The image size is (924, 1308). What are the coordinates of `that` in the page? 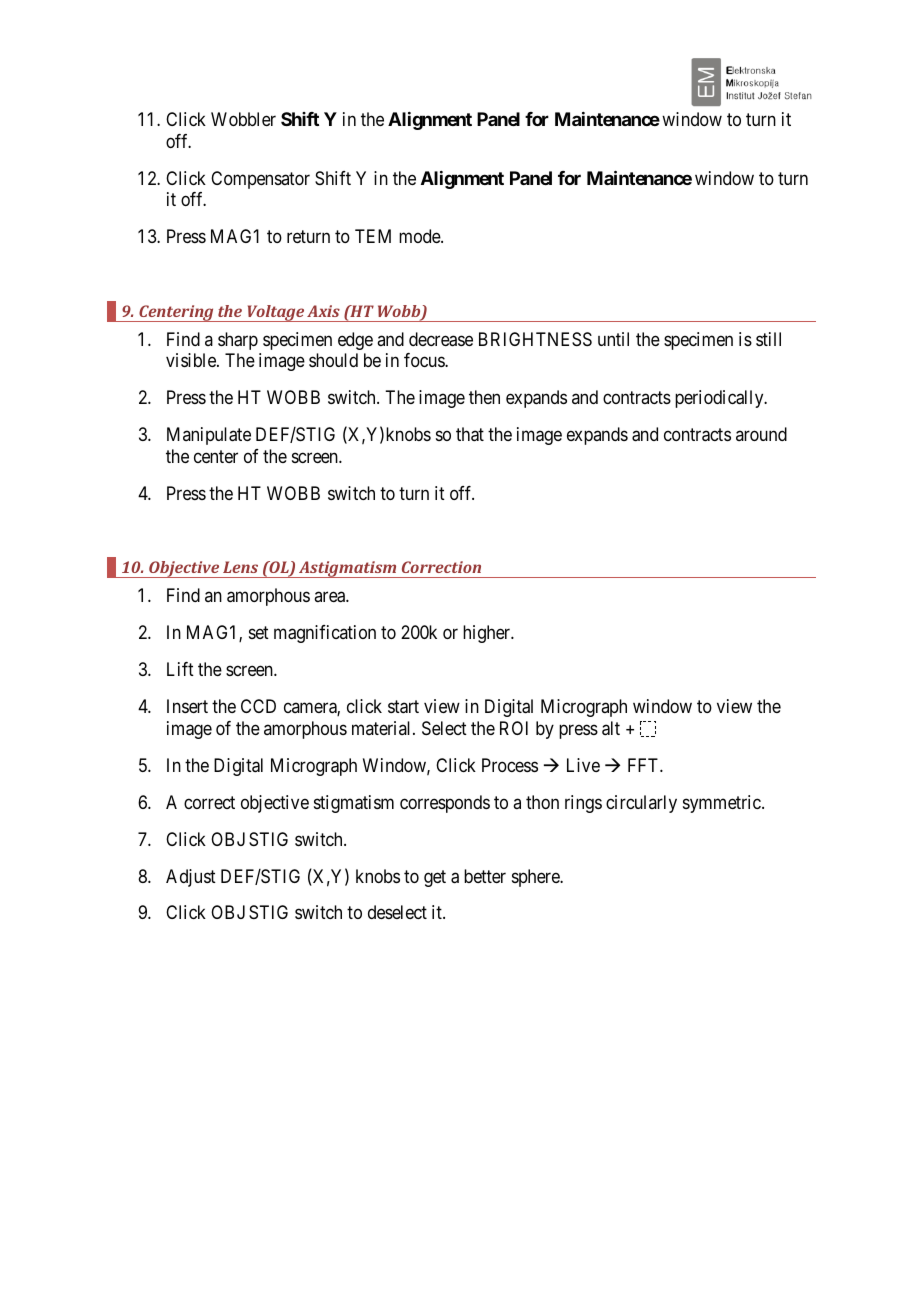 It's located at (470, 434).
